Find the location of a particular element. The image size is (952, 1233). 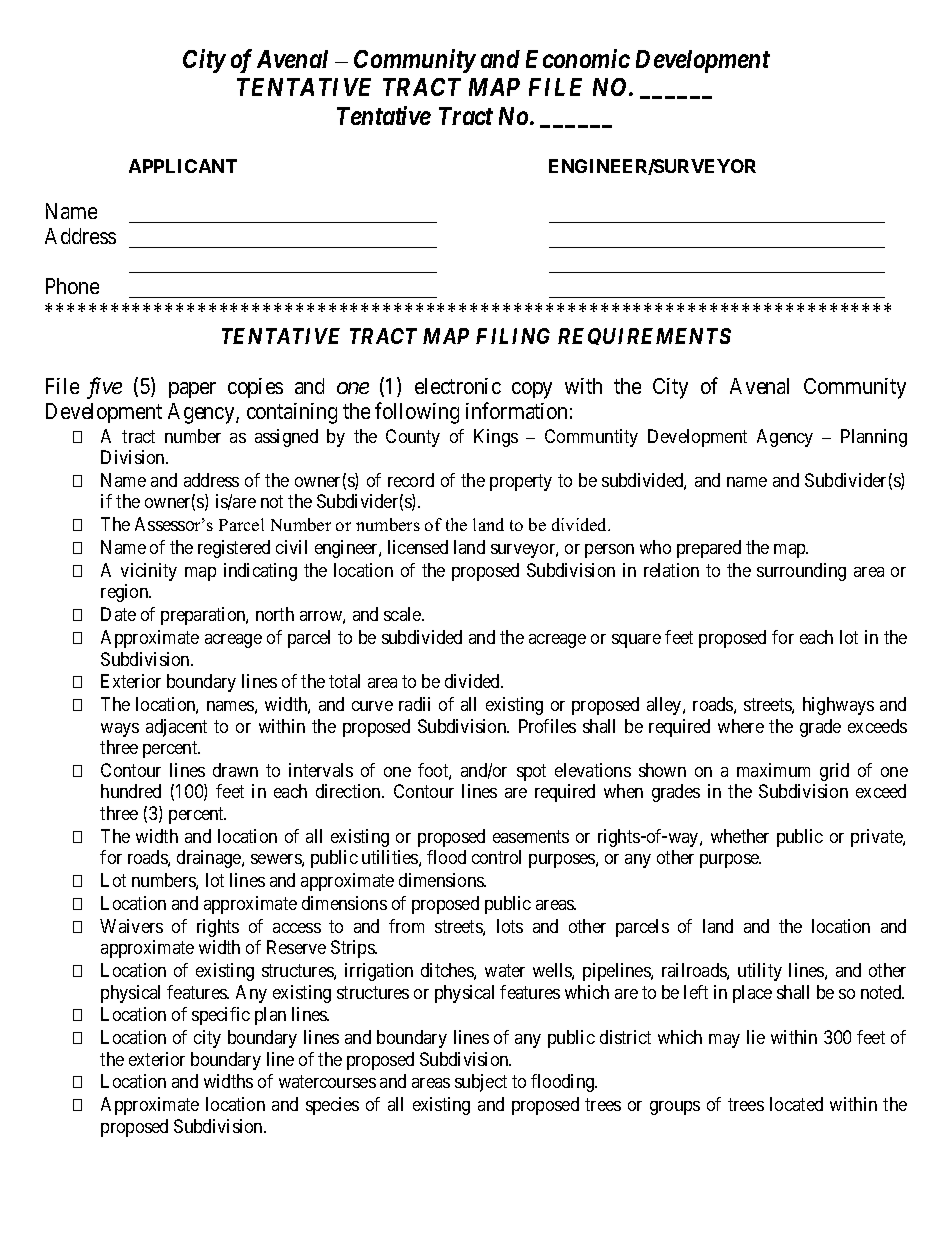

drainage is located at coordinates (210, 859).
